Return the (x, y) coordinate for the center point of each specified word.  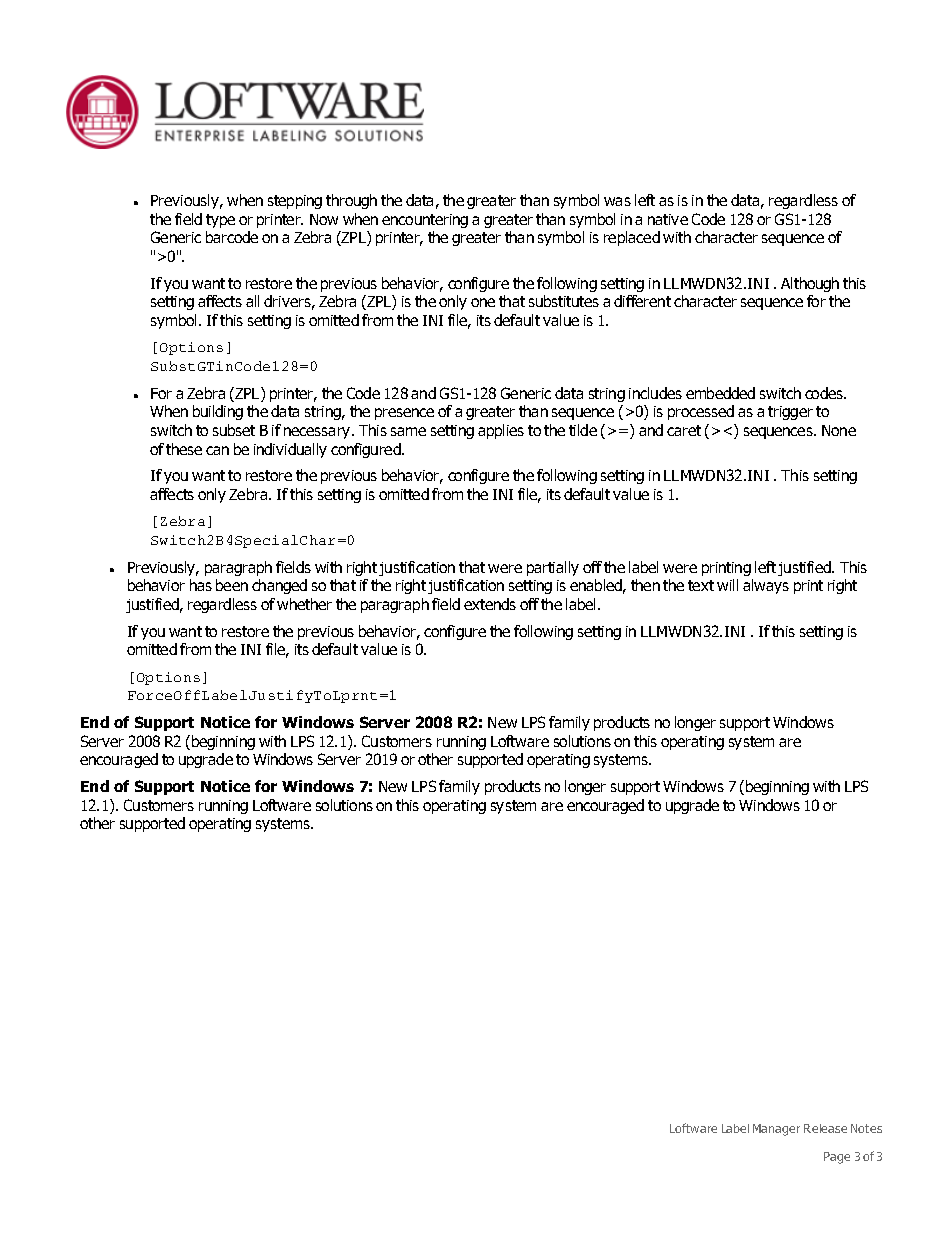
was (617, 201)
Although (810, 284)
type (220, 221)
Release (825, 1128)
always (766, 586)
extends (490, 604)
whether (304, 604)
